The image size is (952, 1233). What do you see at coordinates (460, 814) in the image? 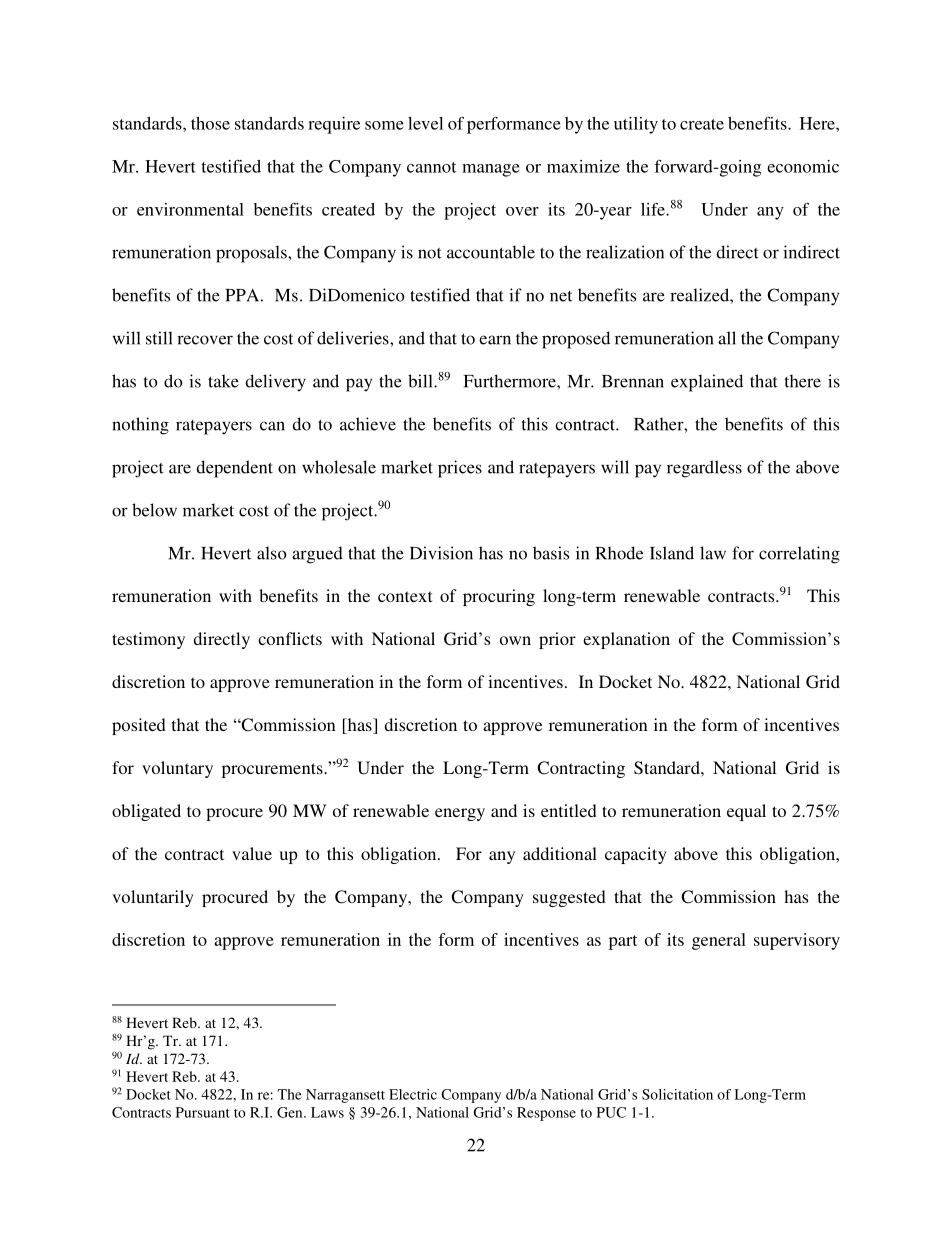
I see `energy` at bounding box center [460, 814].
